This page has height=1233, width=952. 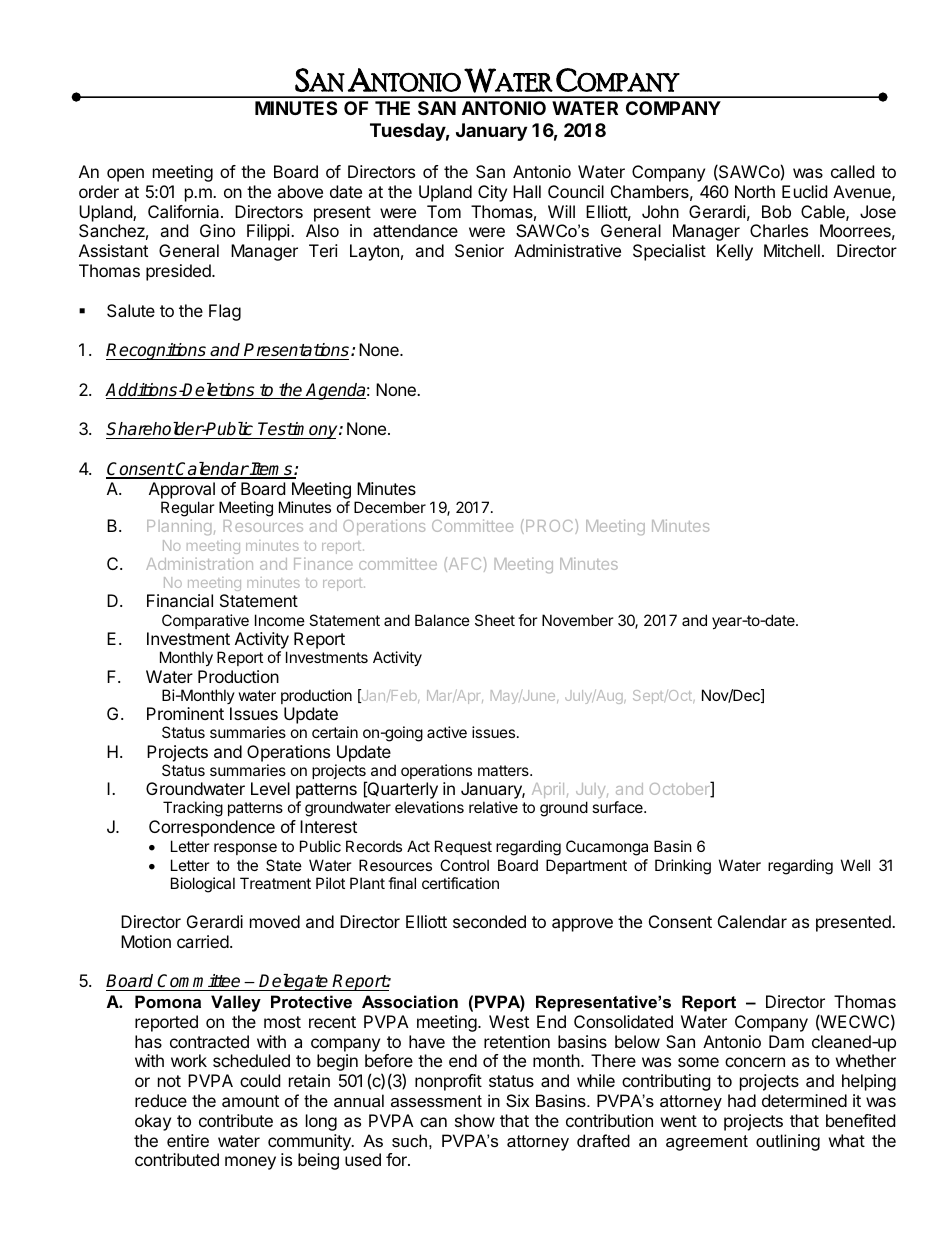 What do you see at coordinates (193, 809) in the page?
I see `Tracking` at bounding box center [193, 809].
